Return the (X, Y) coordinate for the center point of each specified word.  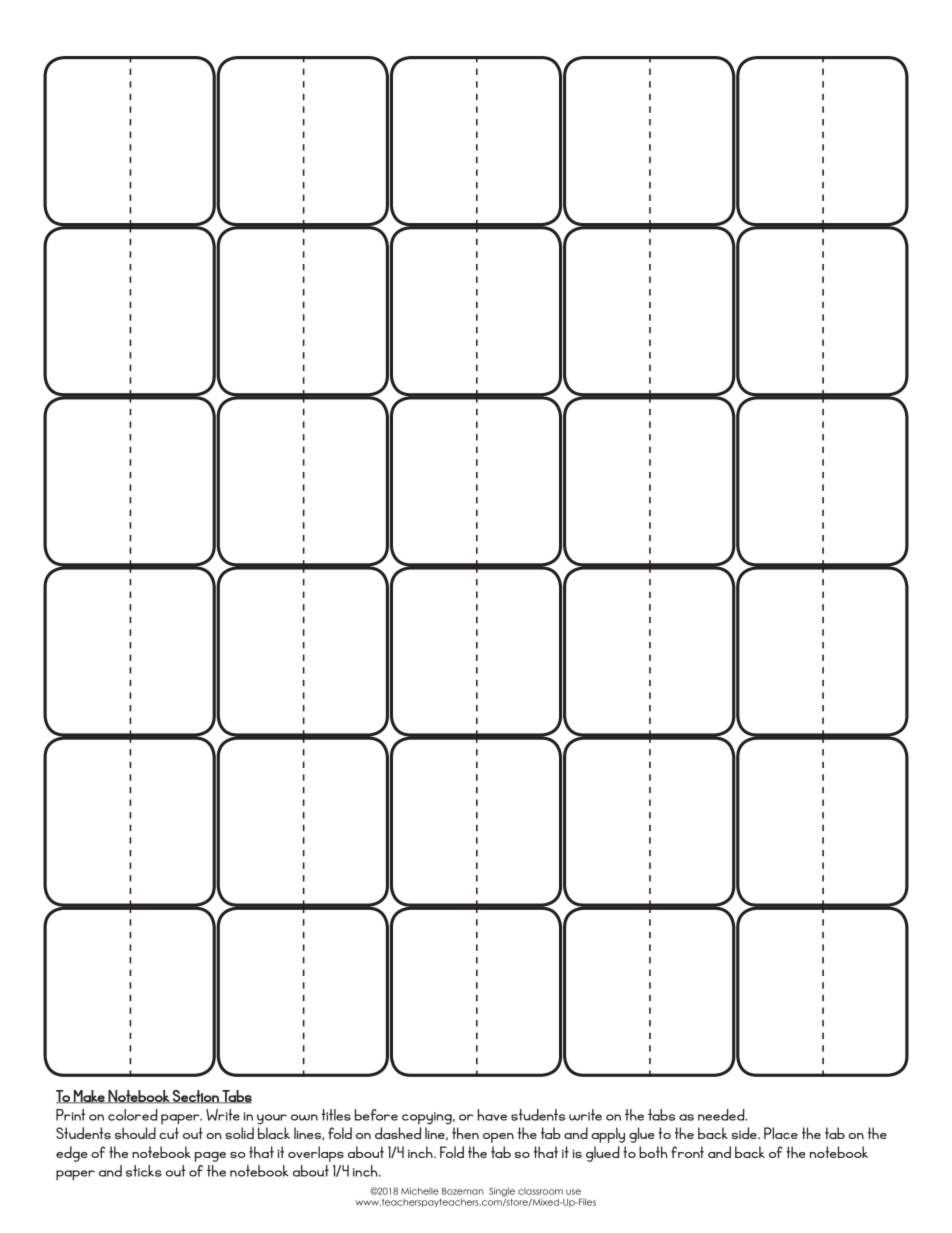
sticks (144, 1171)
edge (72, 1154)
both (653, 1152)
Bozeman (463, 1191)
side (745, 1133)
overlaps (316, 1154)
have (492, 1115)
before (376, 1115)
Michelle (420, 1191)
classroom (540, 1191)
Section (196, 1097)
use (573, 1192)
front (687, 1152)
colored (133, 1115)
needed (722, 1115)
